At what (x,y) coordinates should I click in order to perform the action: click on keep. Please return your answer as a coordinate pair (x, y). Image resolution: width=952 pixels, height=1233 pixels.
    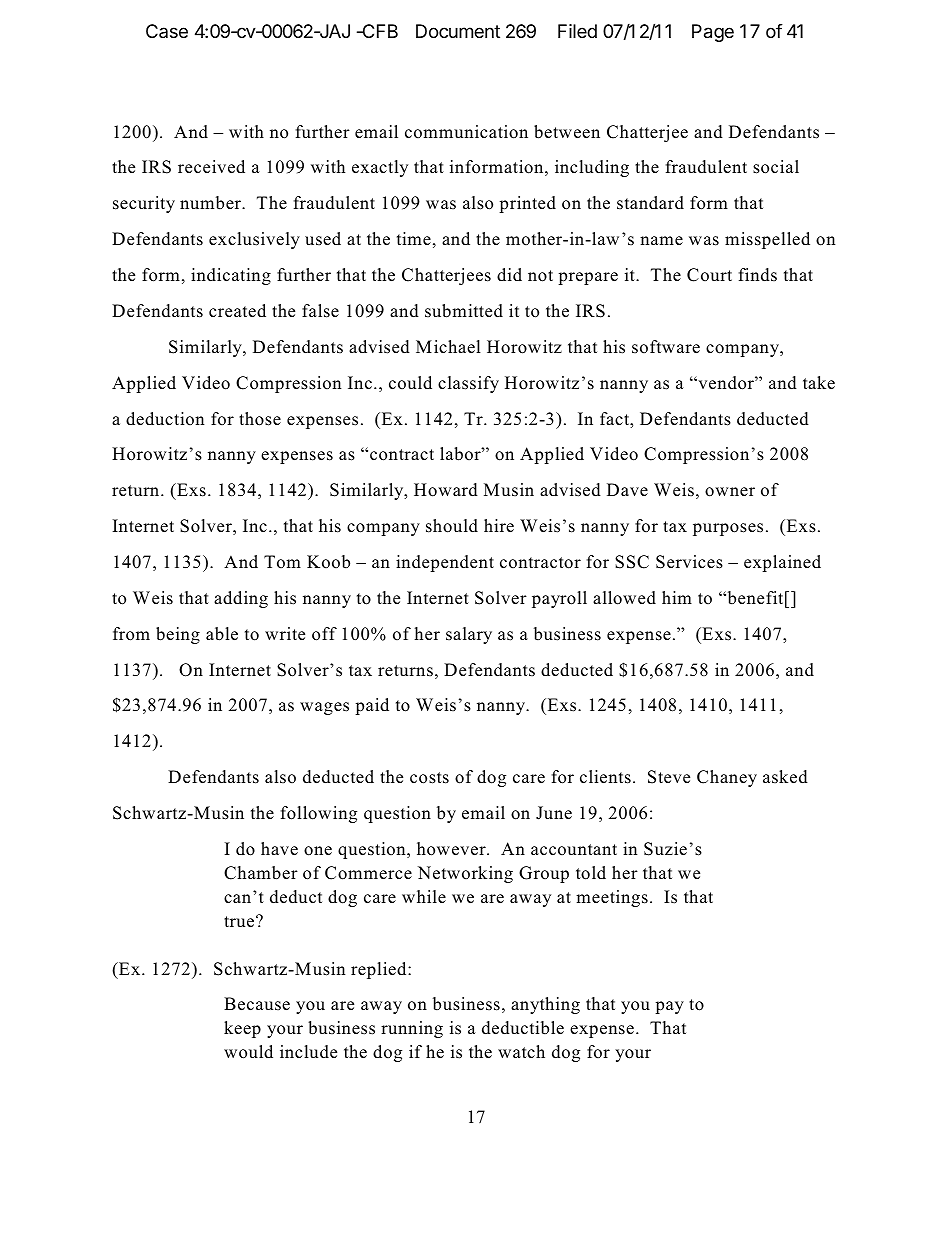
    Looking at the image, I should click on (242, 1029).
